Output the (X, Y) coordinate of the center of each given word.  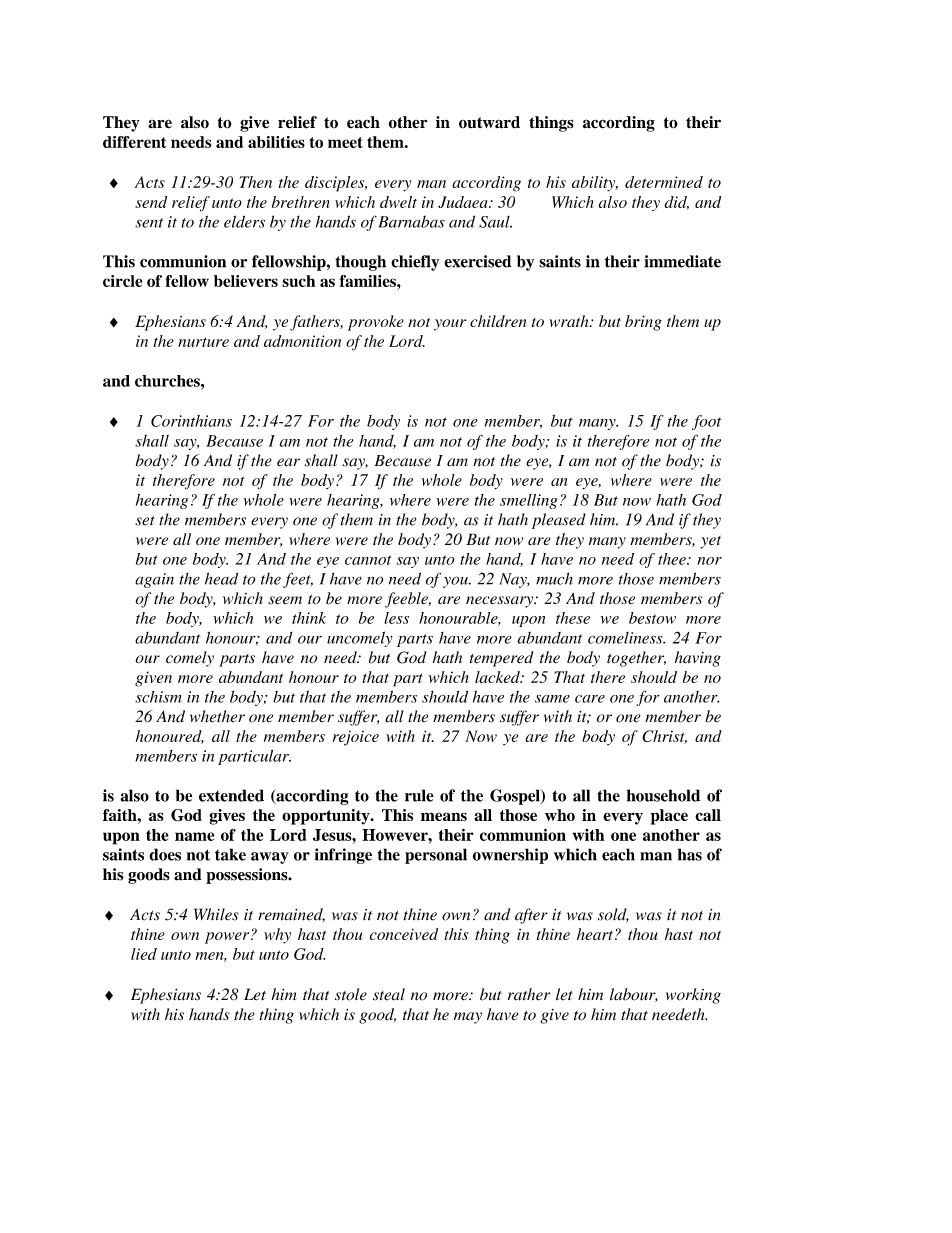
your (450, 325)
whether (217, 716)
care (590, 699)
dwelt (398, 202)
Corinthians (191, 421)
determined (664, 182)
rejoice (356, 738)
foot (706, 422)
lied (144, 954)
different (134, 142)
